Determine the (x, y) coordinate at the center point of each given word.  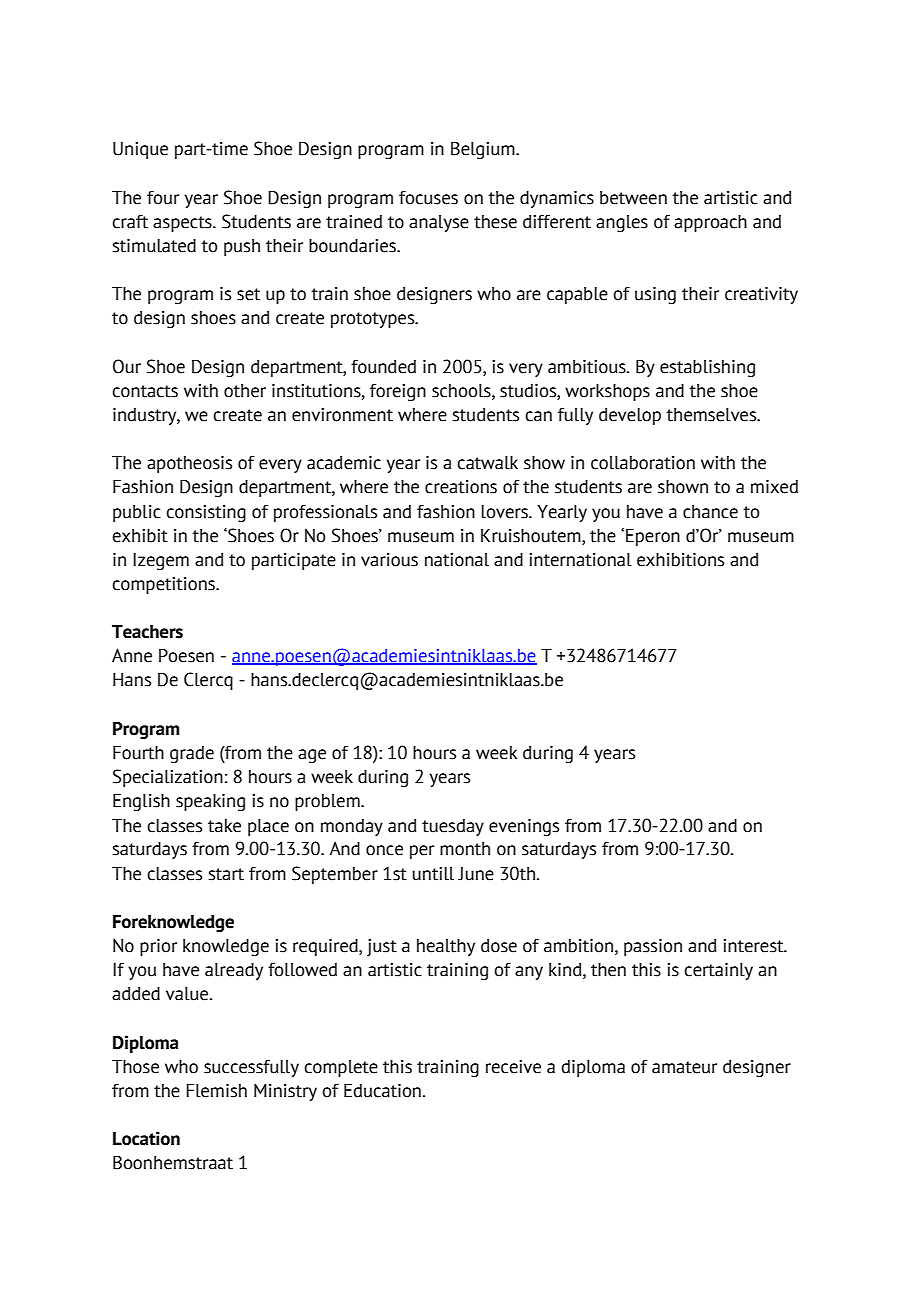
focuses (428, 198)
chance (710, 512)
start (226, 874)
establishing (707, 368)
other (245, 391)
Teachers (147, 632)
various (389, 560)
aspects (183, 224)
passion (653, 947)
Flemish (216, 1091)
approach (710, 223)
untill (433, 874)
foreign (398, 392)
